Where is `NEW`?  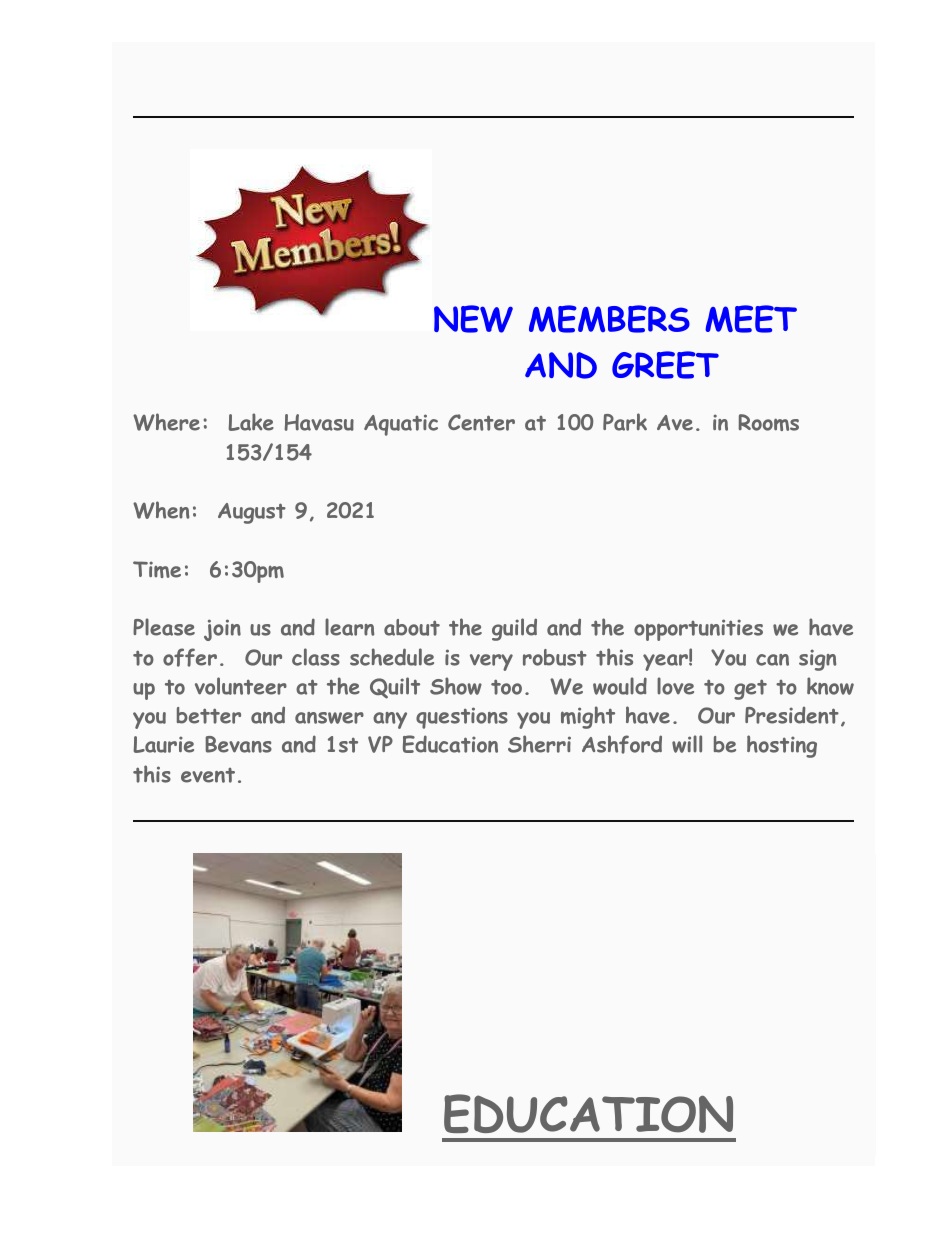
NEW is located at coordinates (473, 319).
